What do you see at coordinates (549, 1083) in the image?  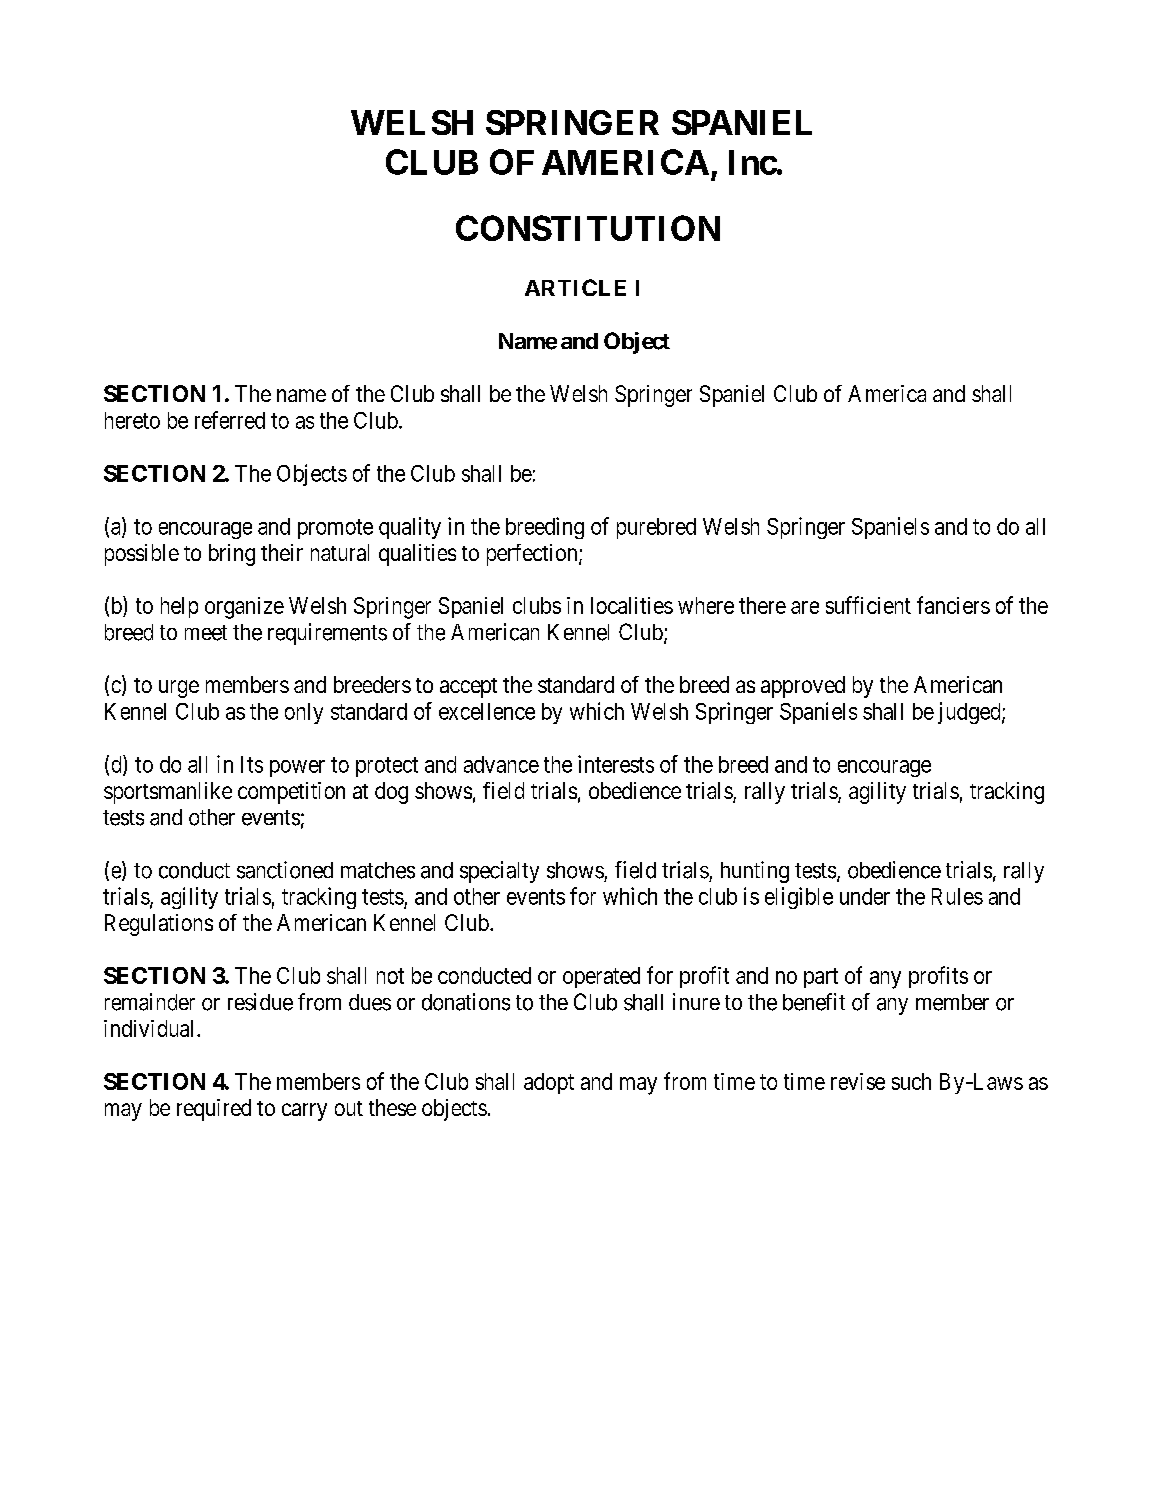 I see `adopt` at bounding box center [549, 1083].
